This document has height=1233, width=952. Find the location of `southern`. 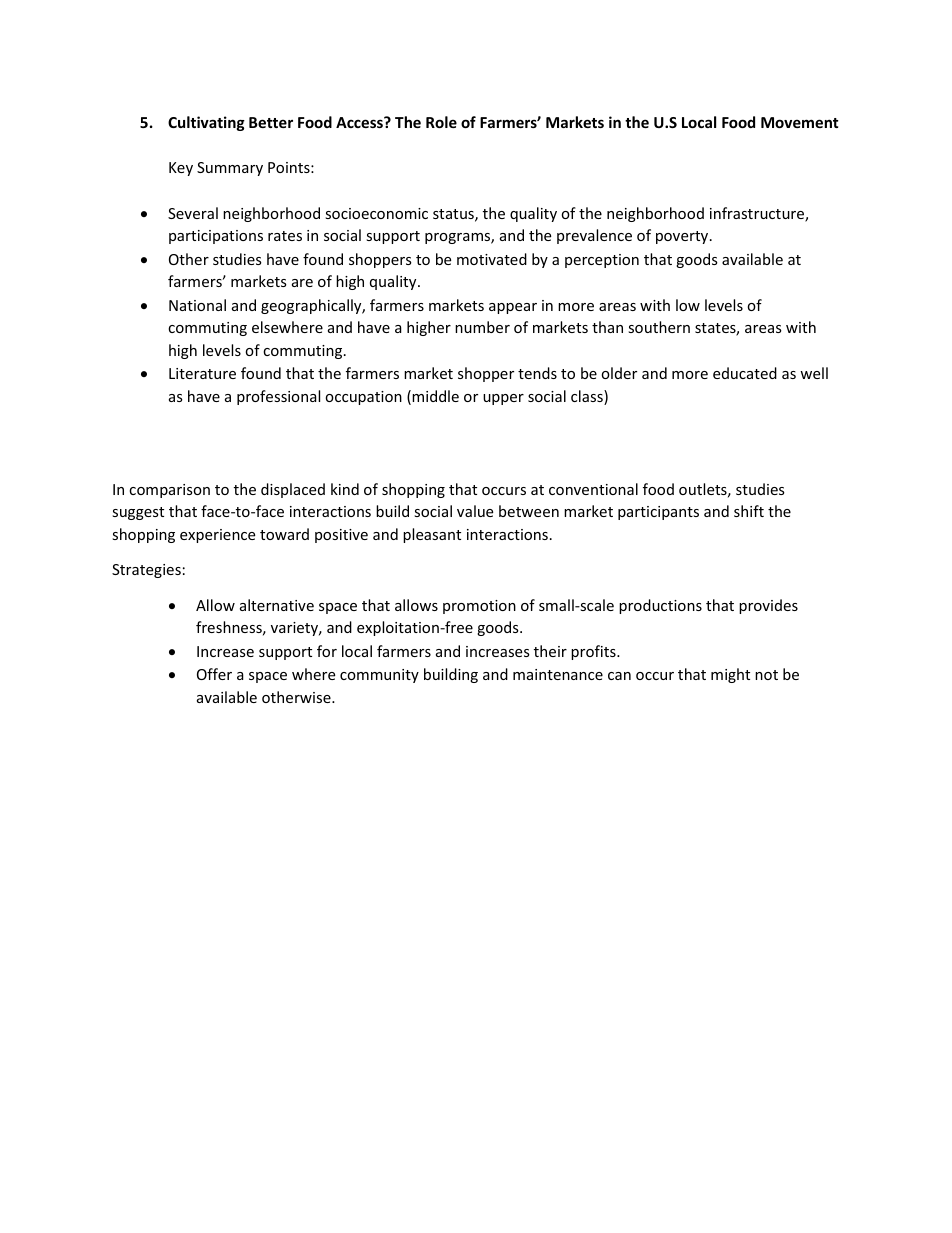

southern is located at coordinates (659, 327).
